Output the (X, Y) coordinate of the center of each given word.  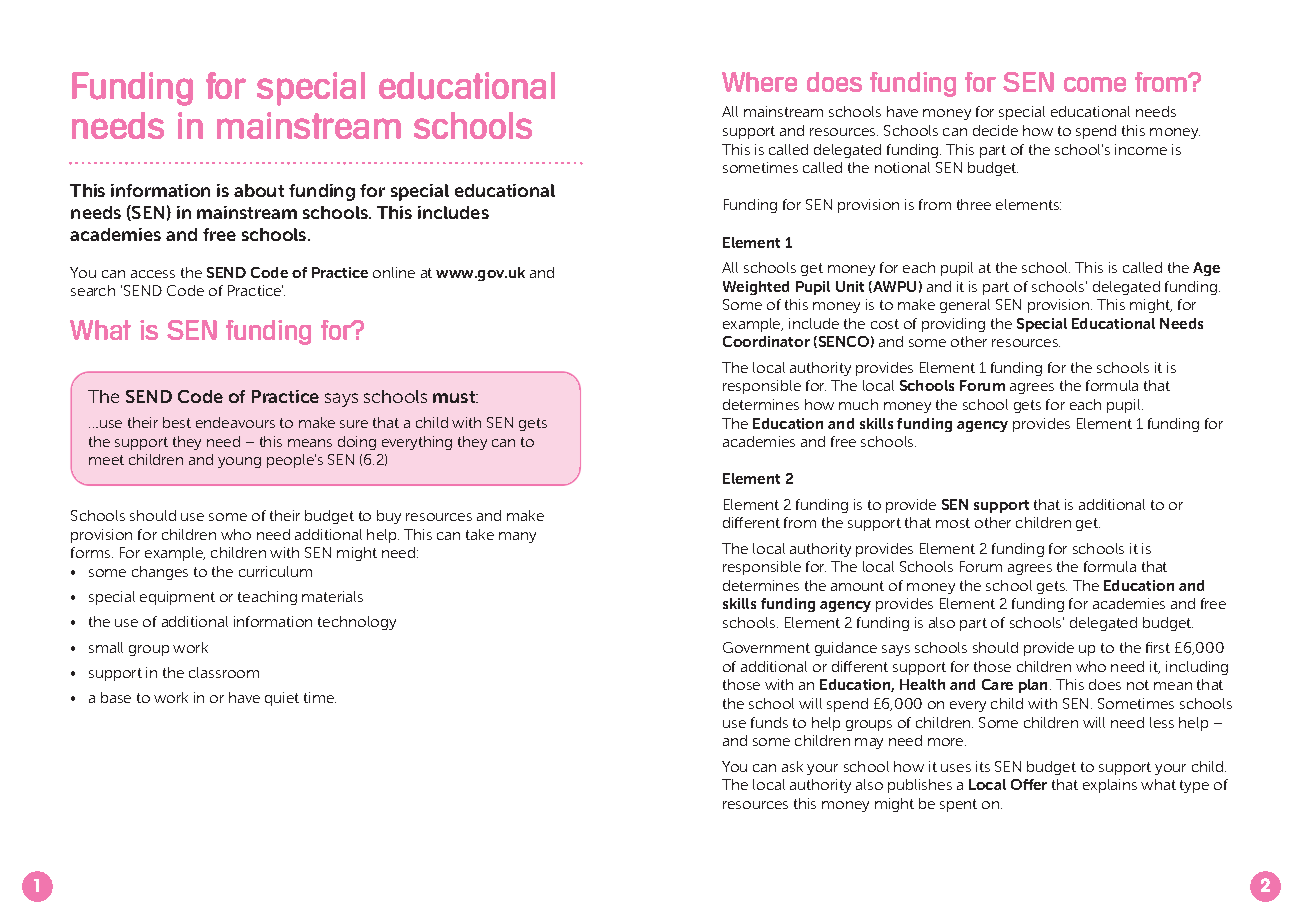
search (93, 290)
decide (995, 130)
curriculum (275, 571)
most (953, 523)
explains (1110, 786)
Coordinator (766, 341)
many (517, 537)
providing (953, 325)
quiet (282, 699)
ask (792, 766)
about (259, 190)
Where (759, 82)
